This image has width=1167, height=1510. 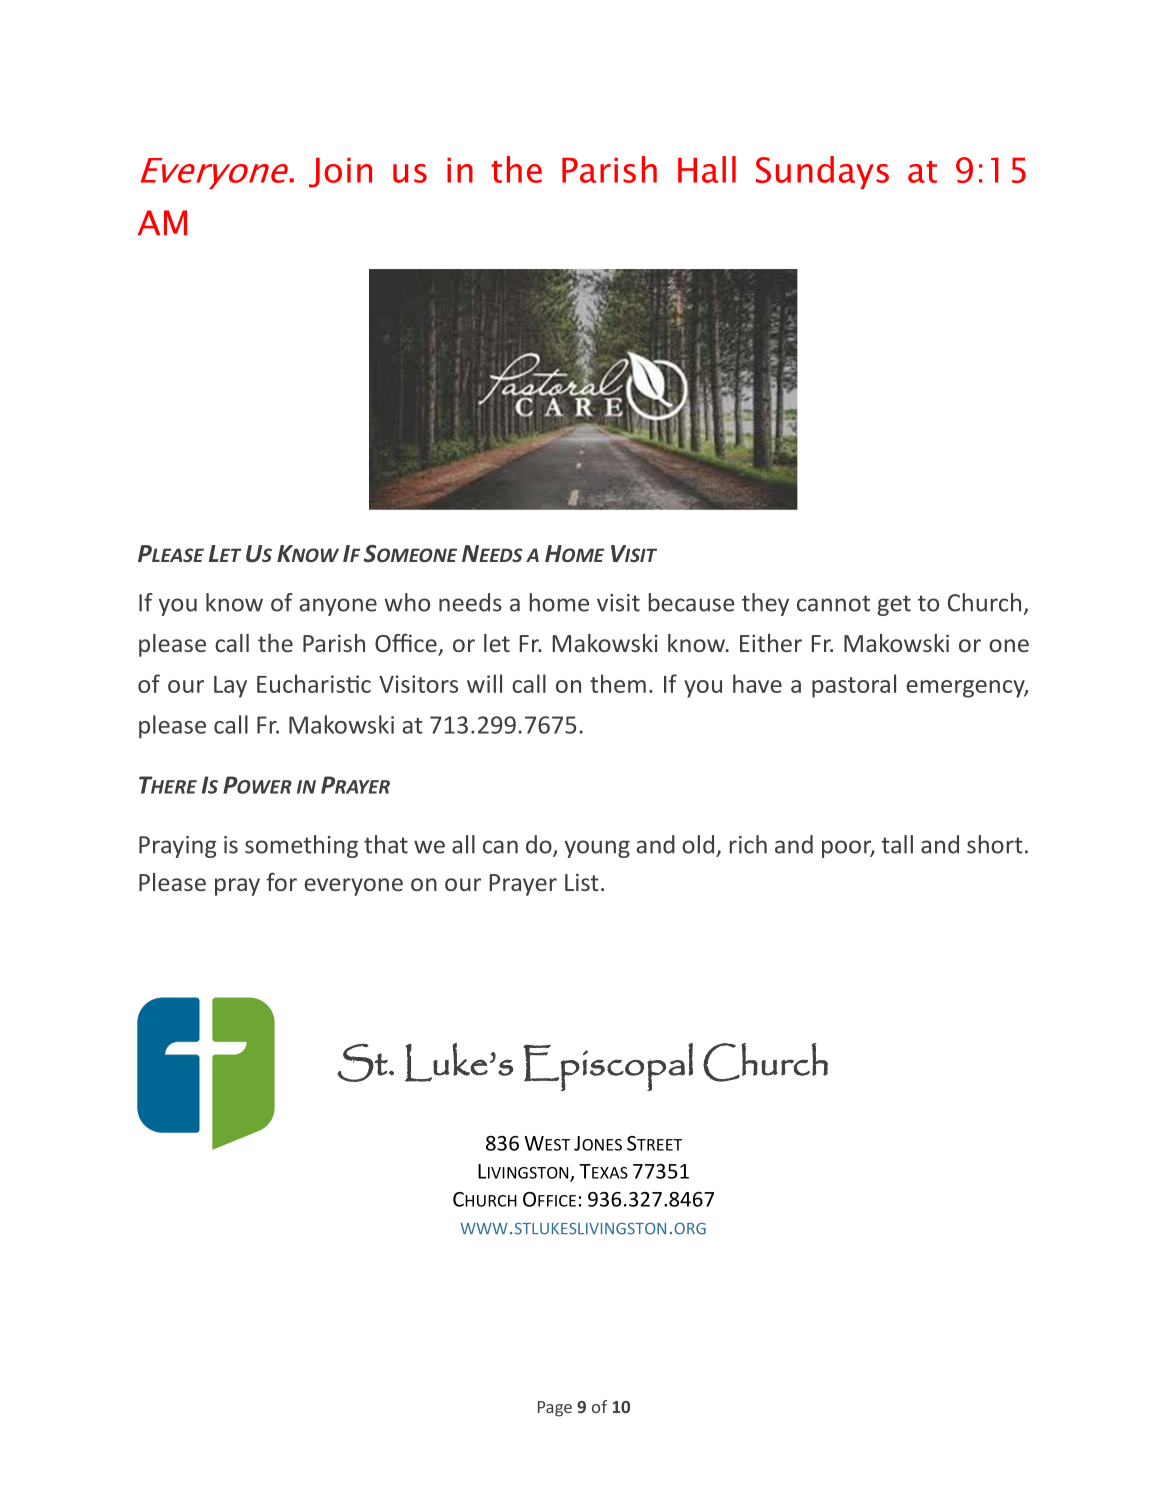 What do you see at coordinates (555, 1409) in the image?
I see `Page` at bounding box center [555, 1409].
